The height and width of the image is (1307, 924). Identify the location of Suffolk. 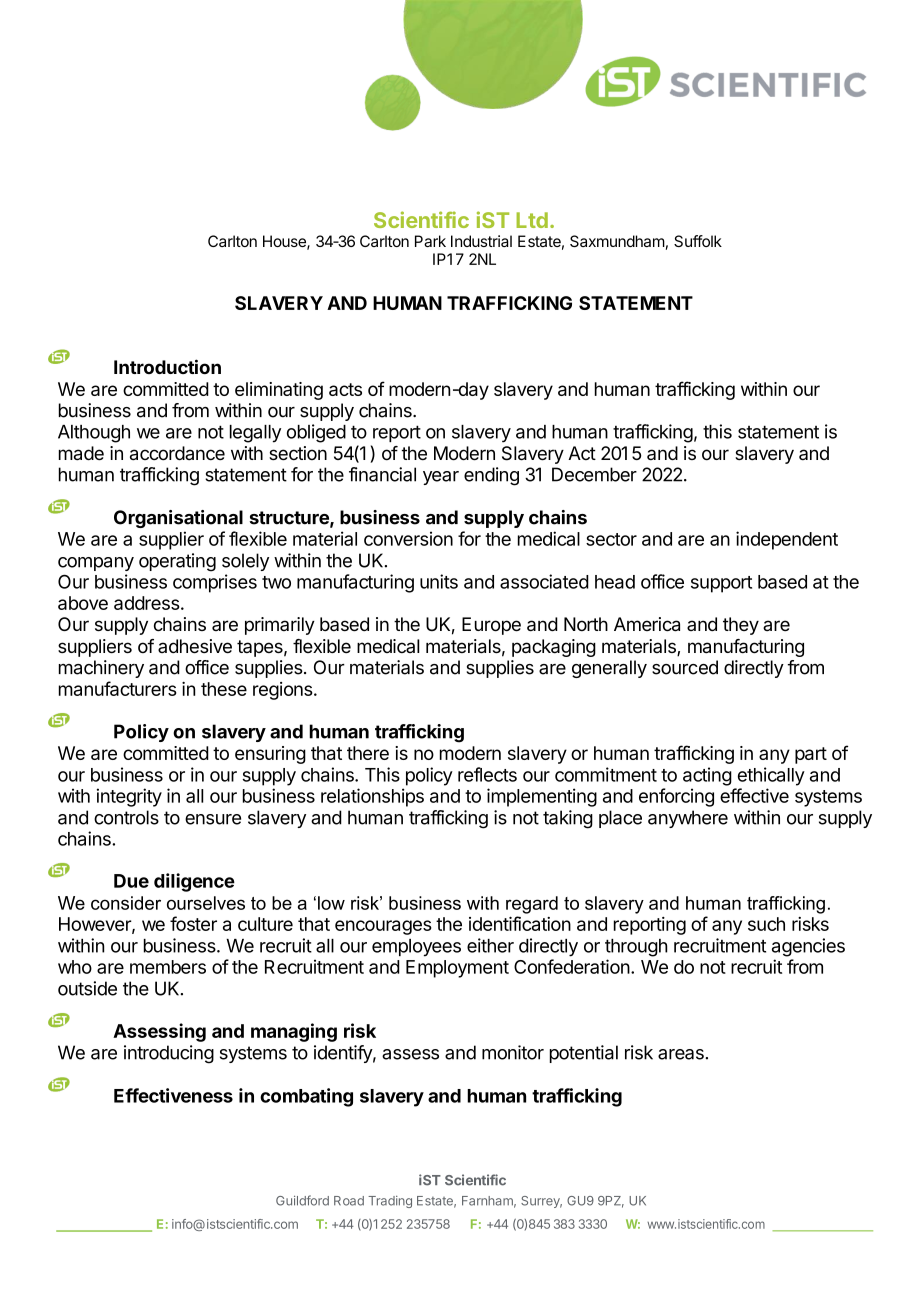
(698, 241).
